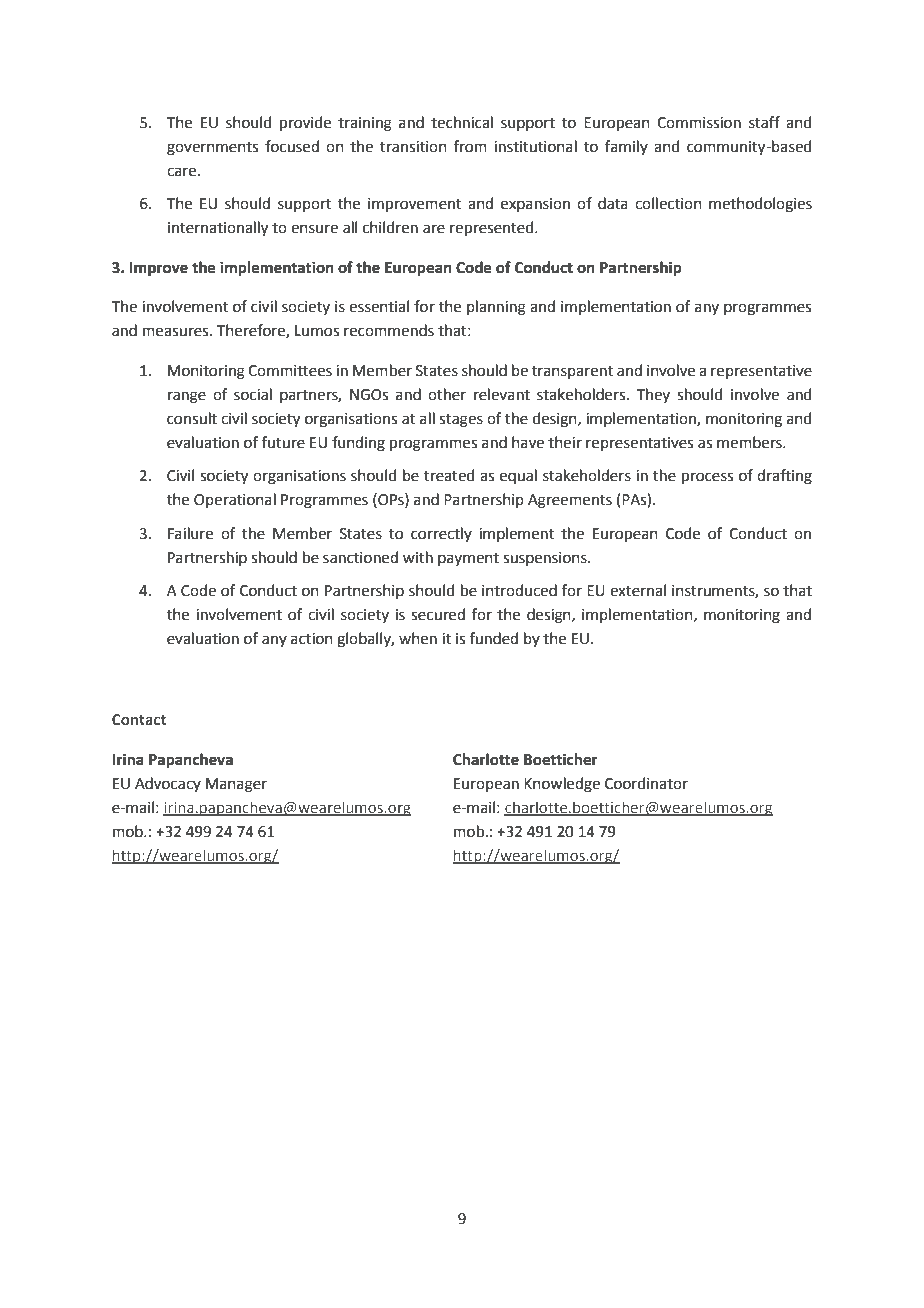 The image size is (924, 1308). I want to click on governments, so click(212, 149).
